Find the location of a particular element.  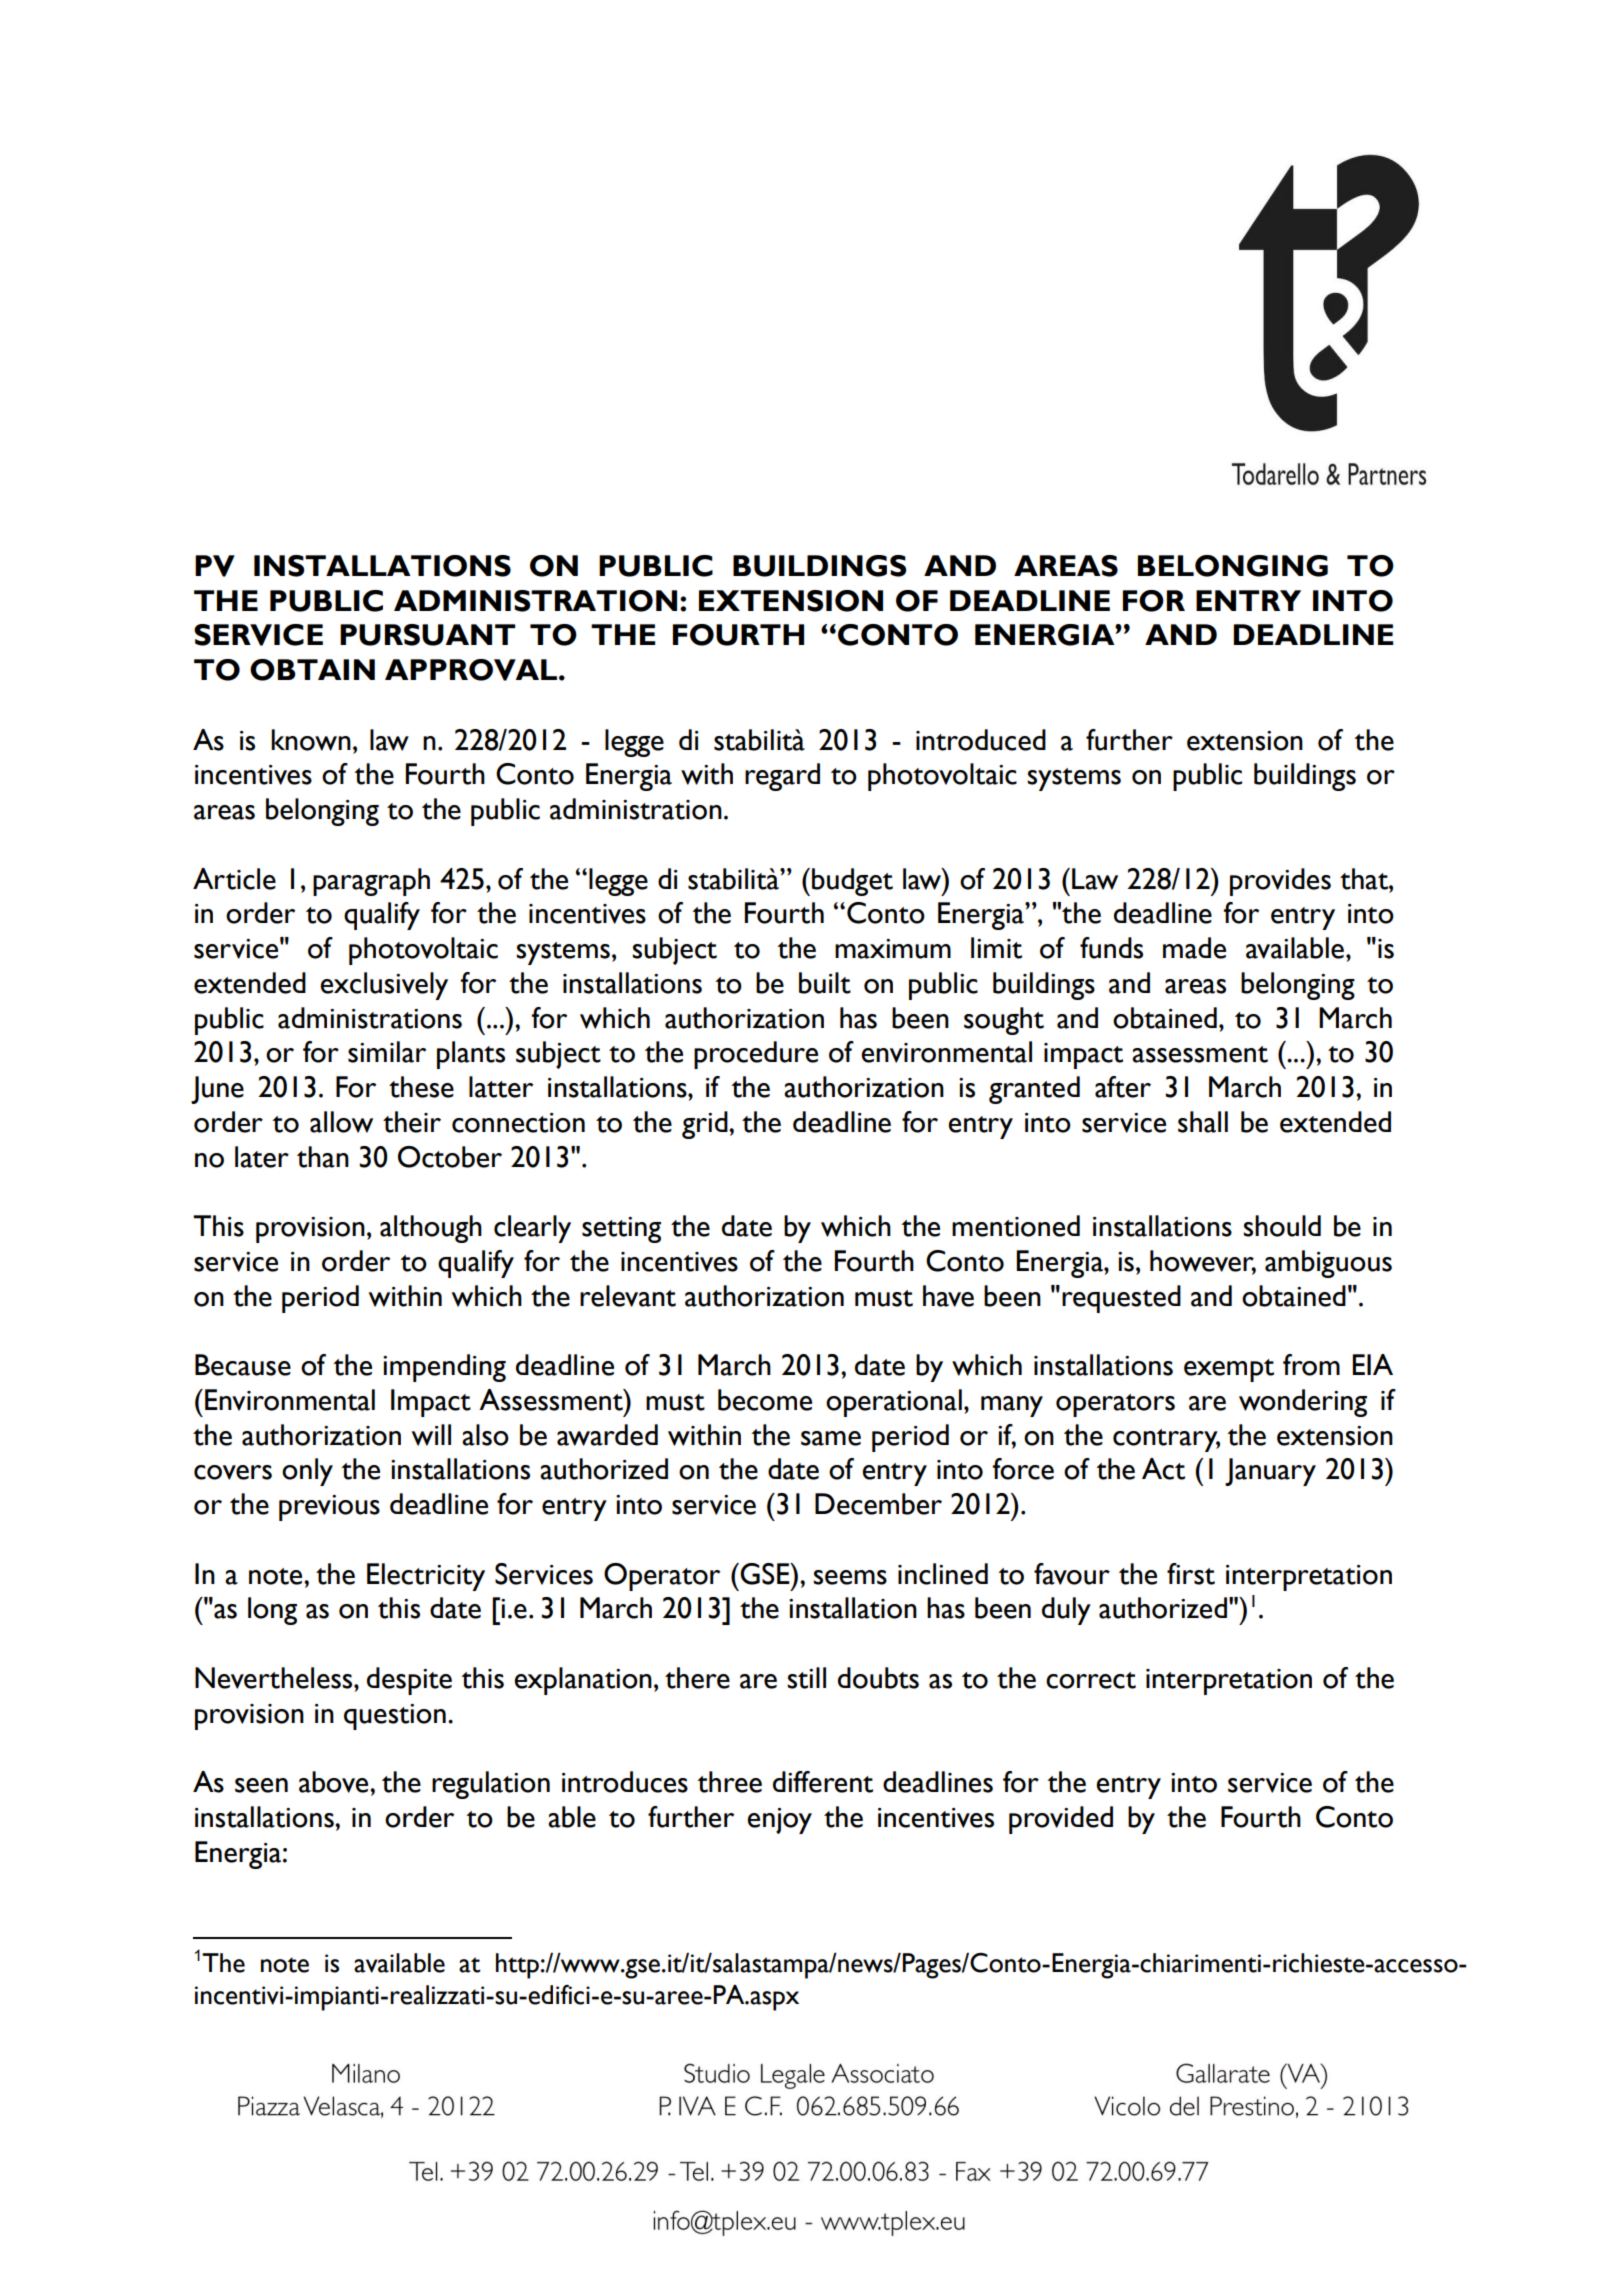

different is located at coordinates (823, 1782).
